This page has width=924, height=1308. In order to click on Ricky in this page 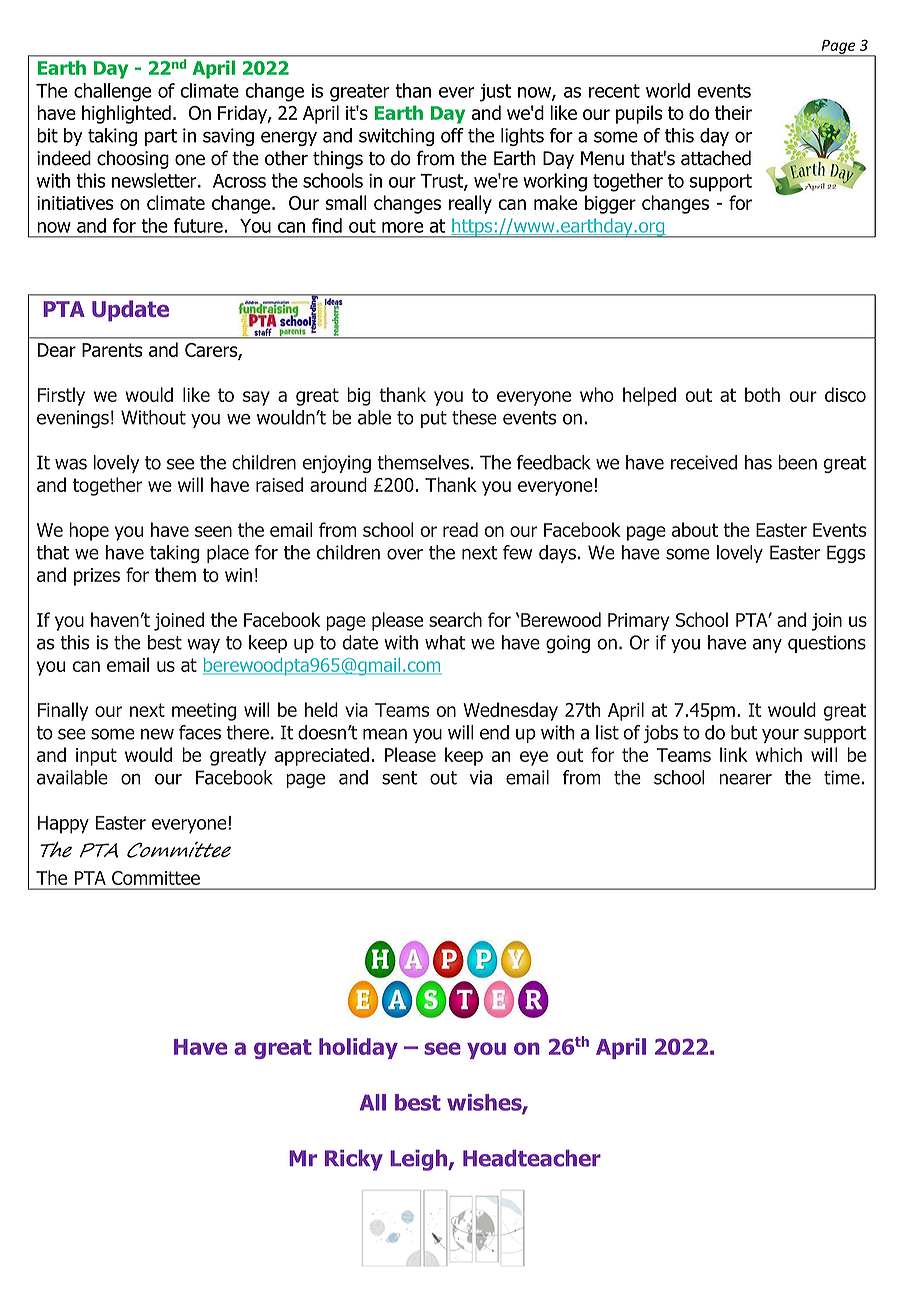, I will do `click(354, 1160)`.
